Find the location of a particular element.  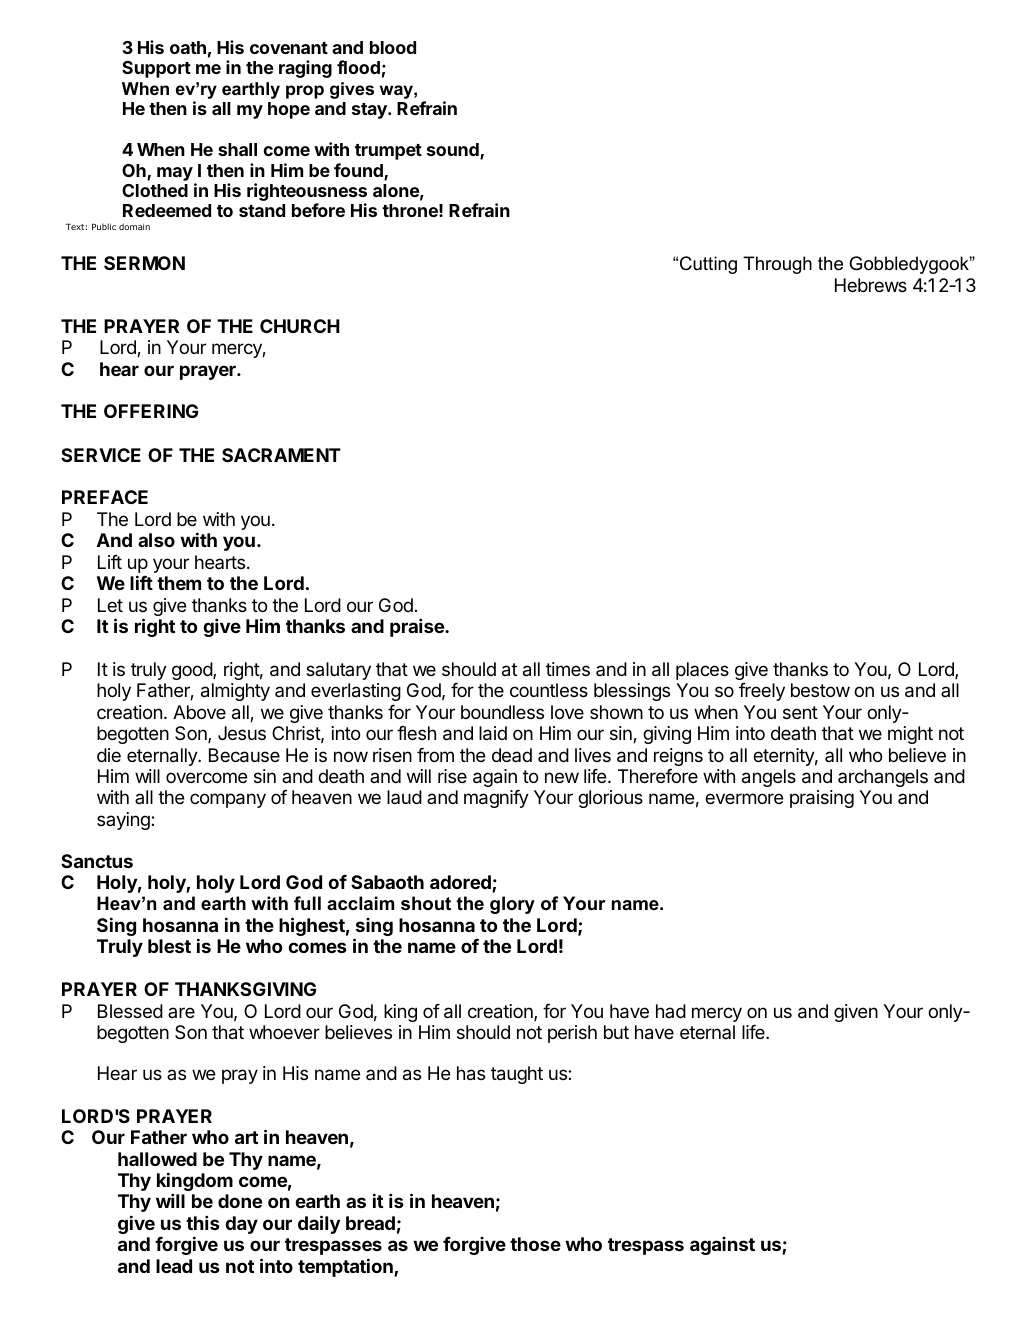

sound is located at coordinates (454, 151).
